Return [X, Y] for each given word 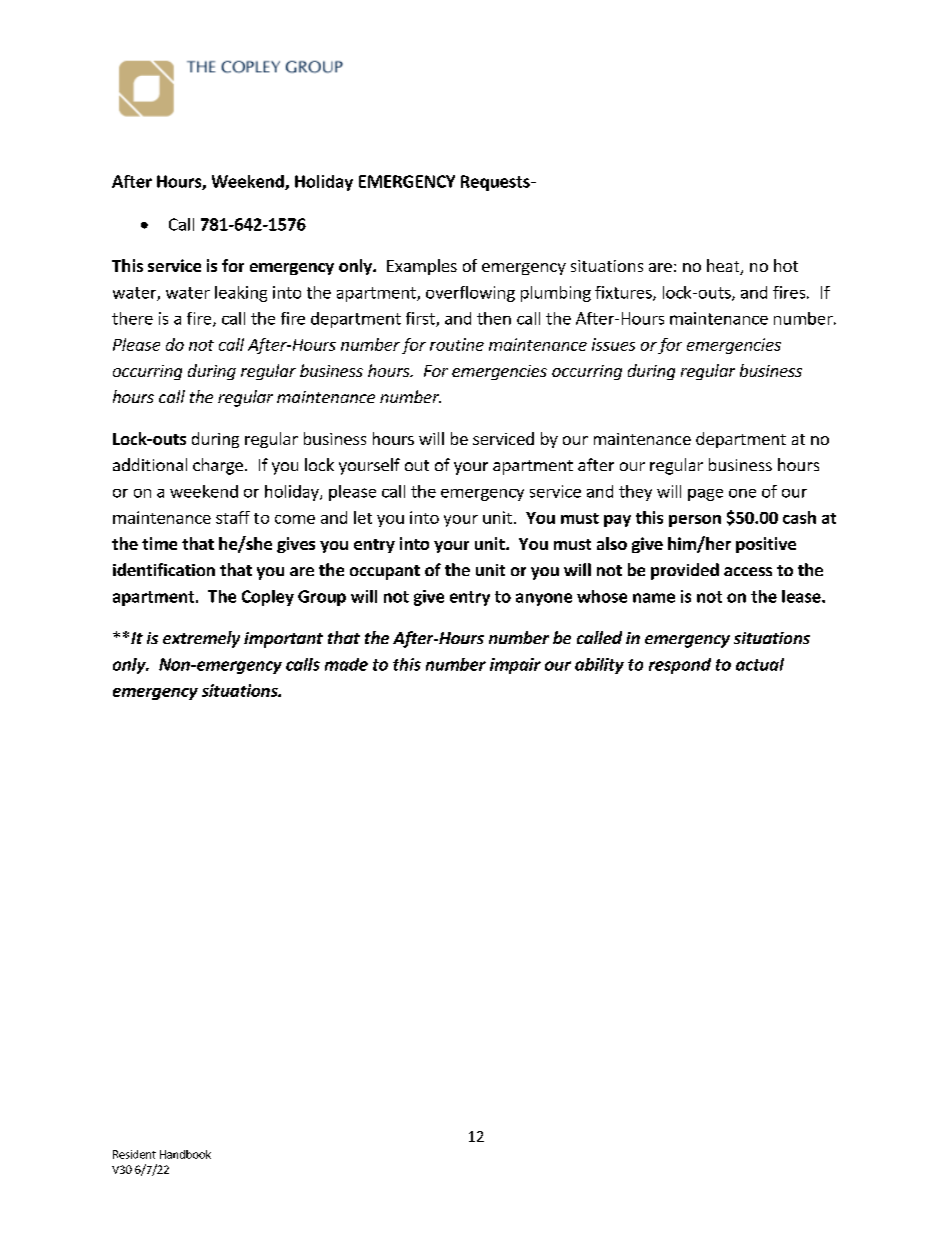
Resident [134, 1154]
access [748, 571]
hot [786, 265]
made [346, 664]
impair [515, 666]
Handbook [185, 1154]
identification [164, 569]
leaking [241, 294]
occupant [385, 572]
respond [680, 666]
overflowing [470, 294]
